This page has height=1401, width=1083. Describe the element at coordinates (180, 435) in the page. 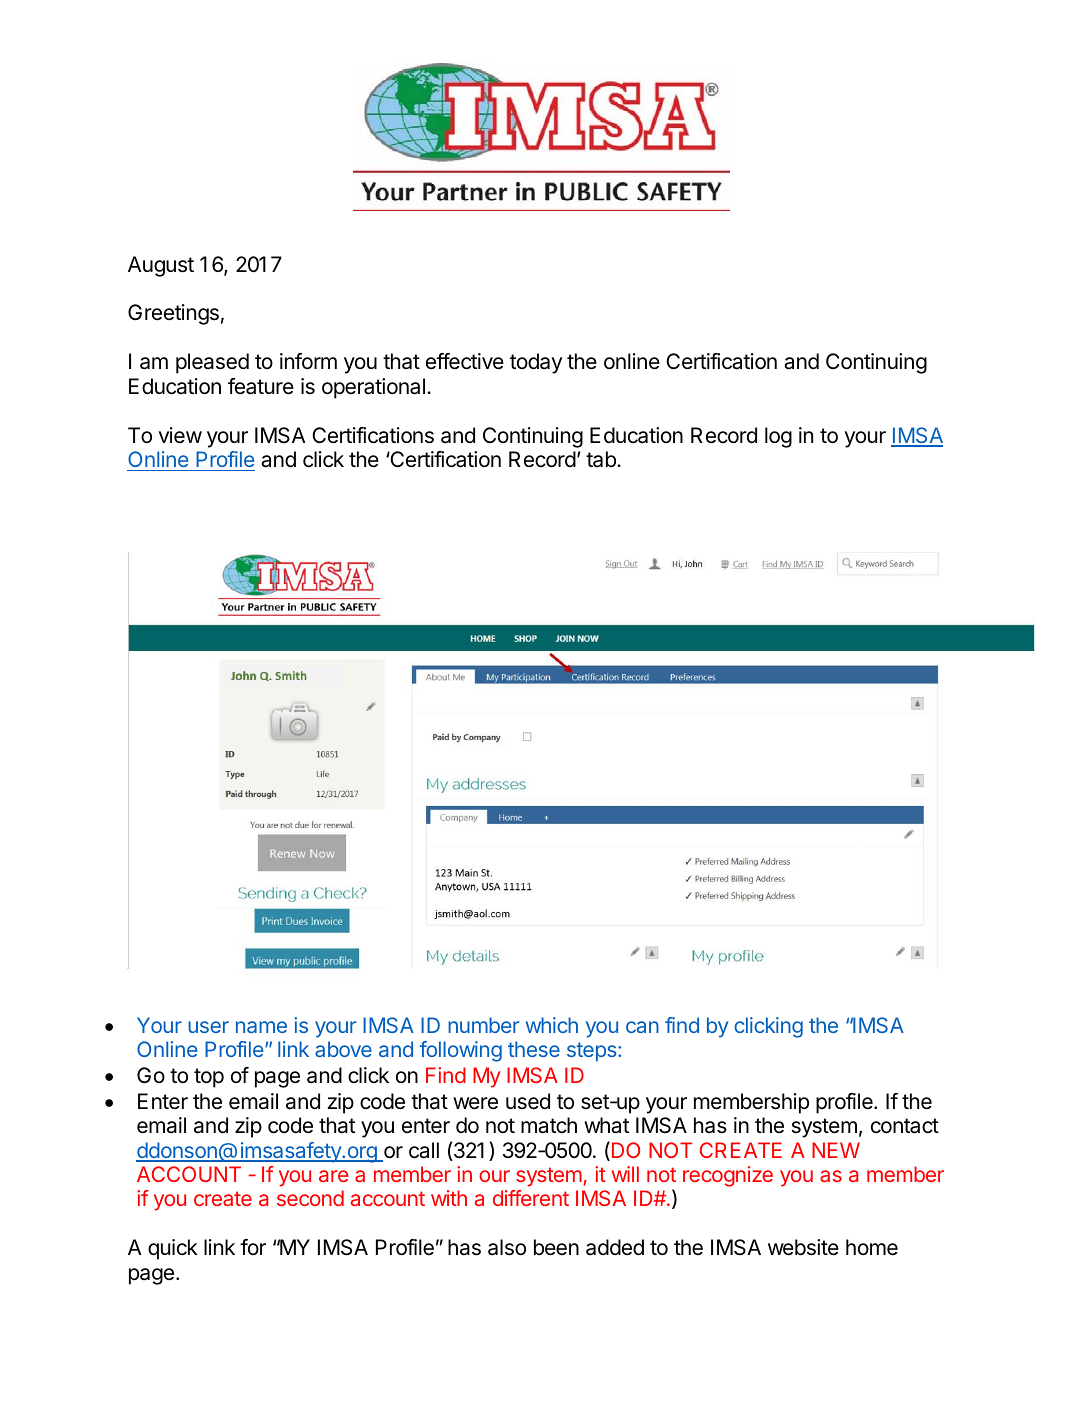

I see `view` at that location.
